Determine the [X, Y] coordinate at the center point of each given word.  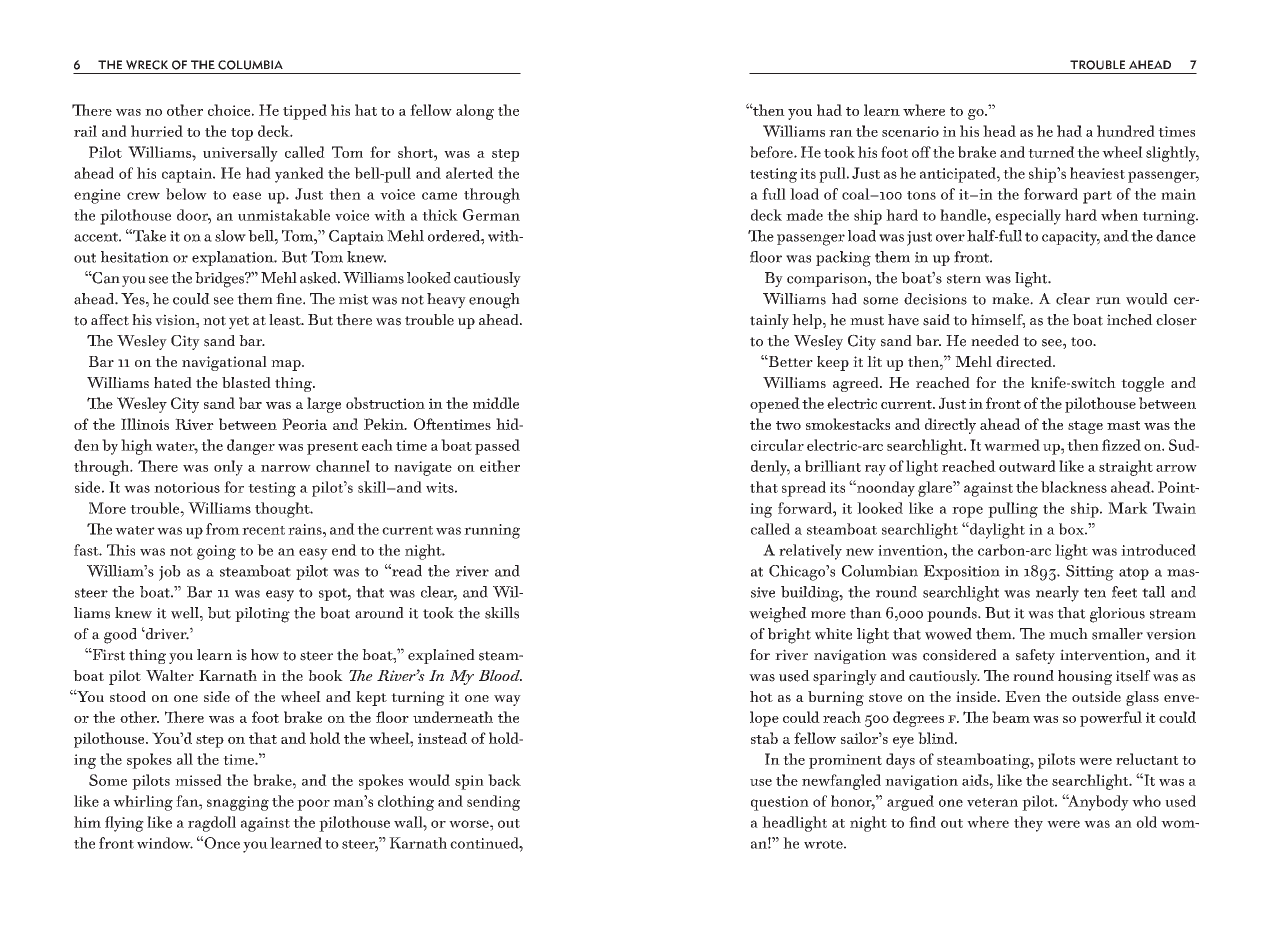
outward [1027, 466]
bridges [220, 280]
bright [789, 636]
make [1011, 299]
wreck [147, 65]
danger [251, 447]
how [265, 655]
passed [497, 447]
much [1068, 634]
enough [494, 301]
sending [493, 803]
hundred [1126, 131]
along [475, 112]
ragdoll [212, 824]
